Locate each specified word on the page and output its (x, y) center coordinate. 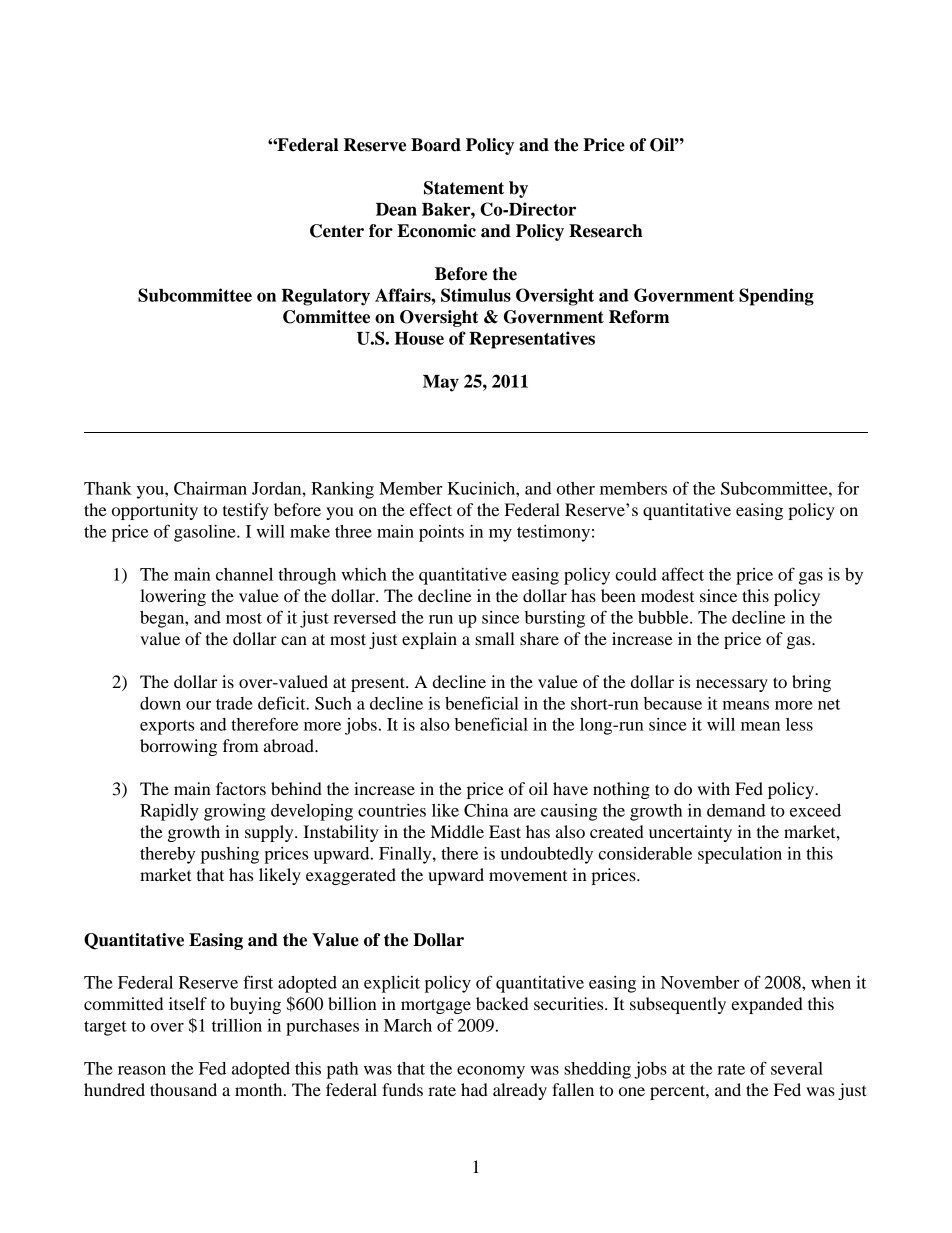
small (495, 638)
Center (337, 231)
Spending (776, 297)
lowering (173, 597)
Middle (457, 831)
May (441, 383)
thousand (183, 1089)
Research (606, 231)
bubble (664, 617)
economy (491, 1072)
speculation (740, 855)
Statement (464, 188)
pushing (230, 855)
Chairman (210, 488)
